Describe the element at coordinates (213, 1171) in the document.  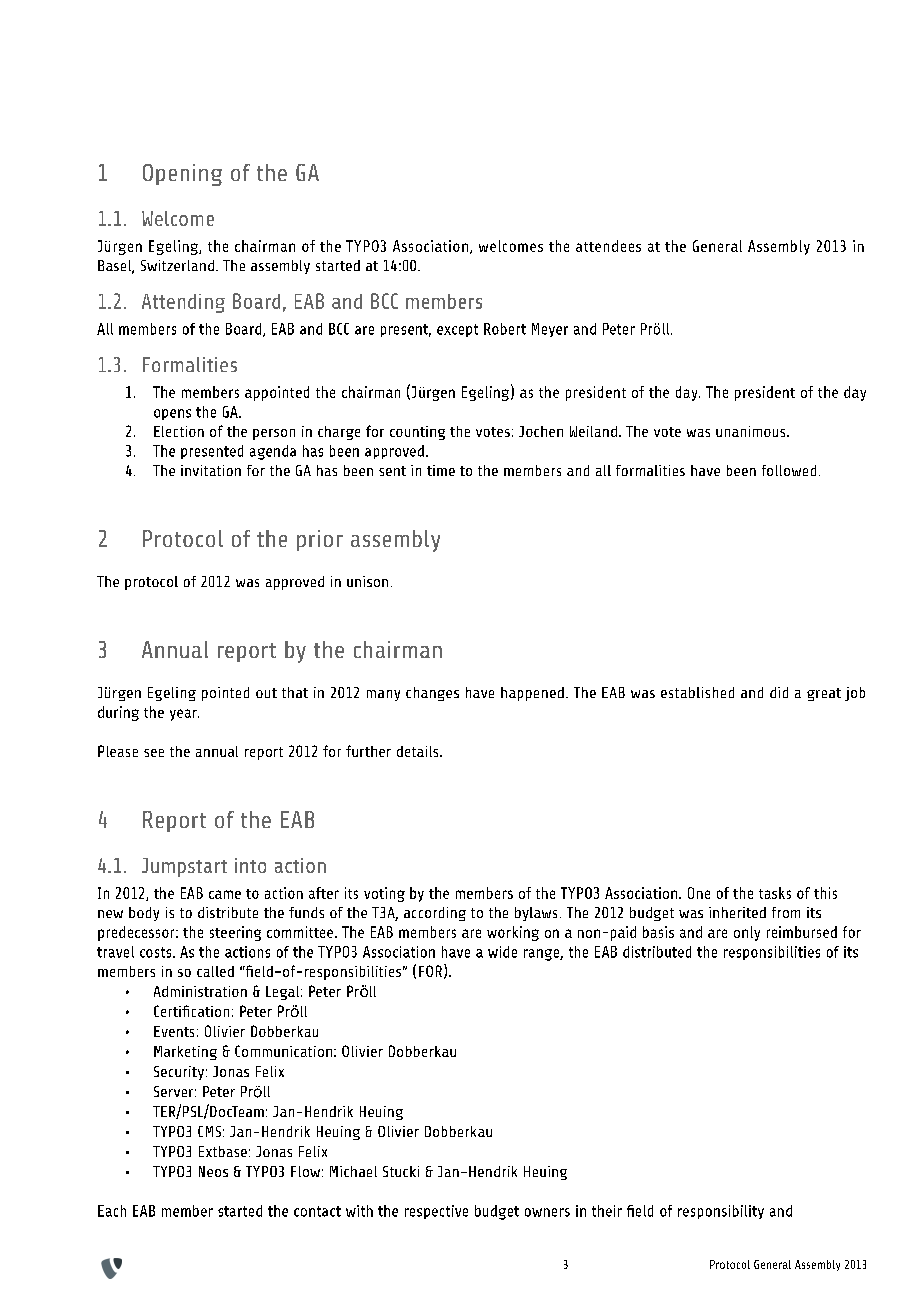
I see `Neos` at that location.
